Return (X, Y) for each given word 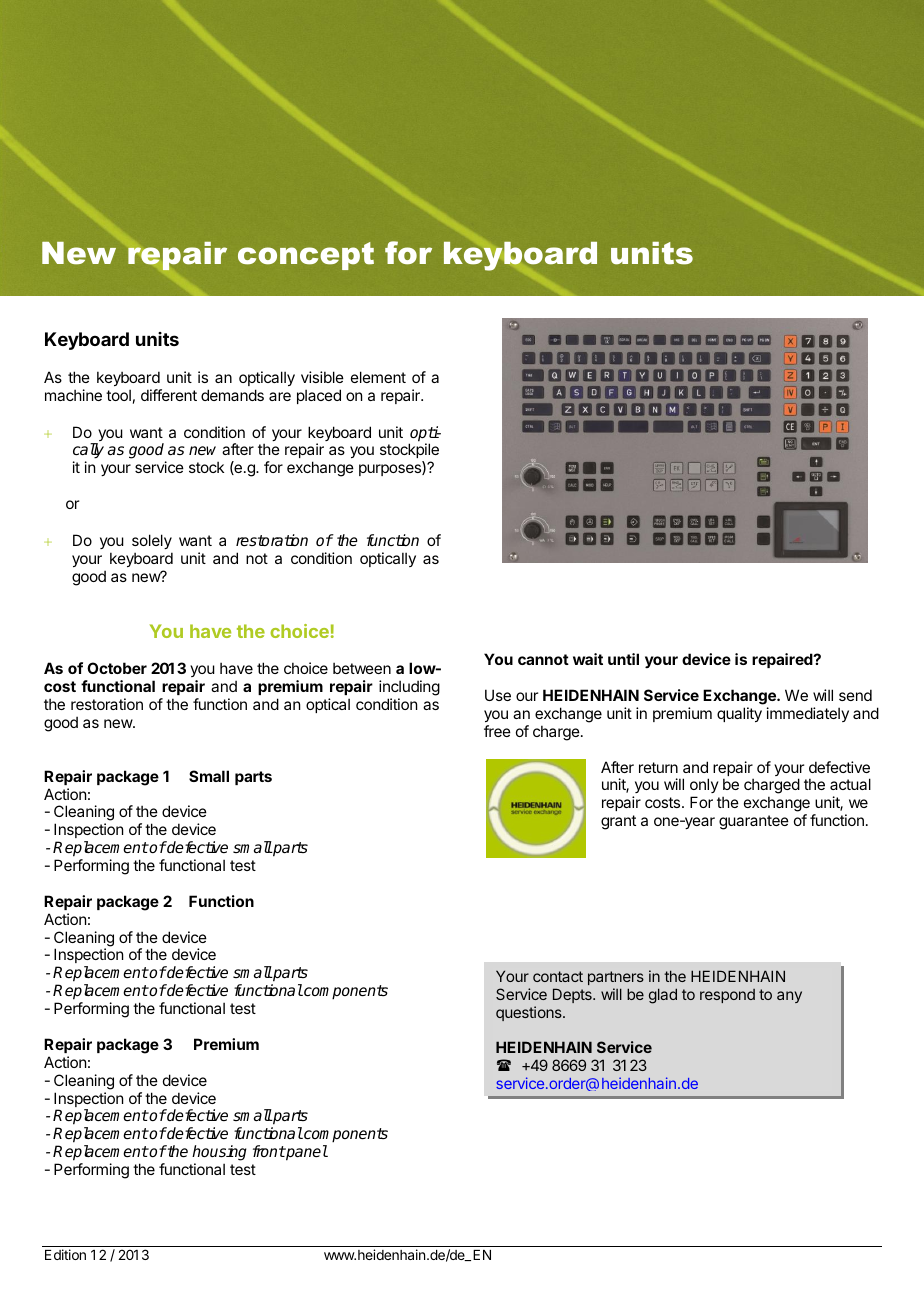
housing (219, 1153)
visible (322, 377)
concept (306, 256)
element (378, 377)
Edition (65, 1254)
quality (739, 714)
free (497, 731)
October (117, 668)
